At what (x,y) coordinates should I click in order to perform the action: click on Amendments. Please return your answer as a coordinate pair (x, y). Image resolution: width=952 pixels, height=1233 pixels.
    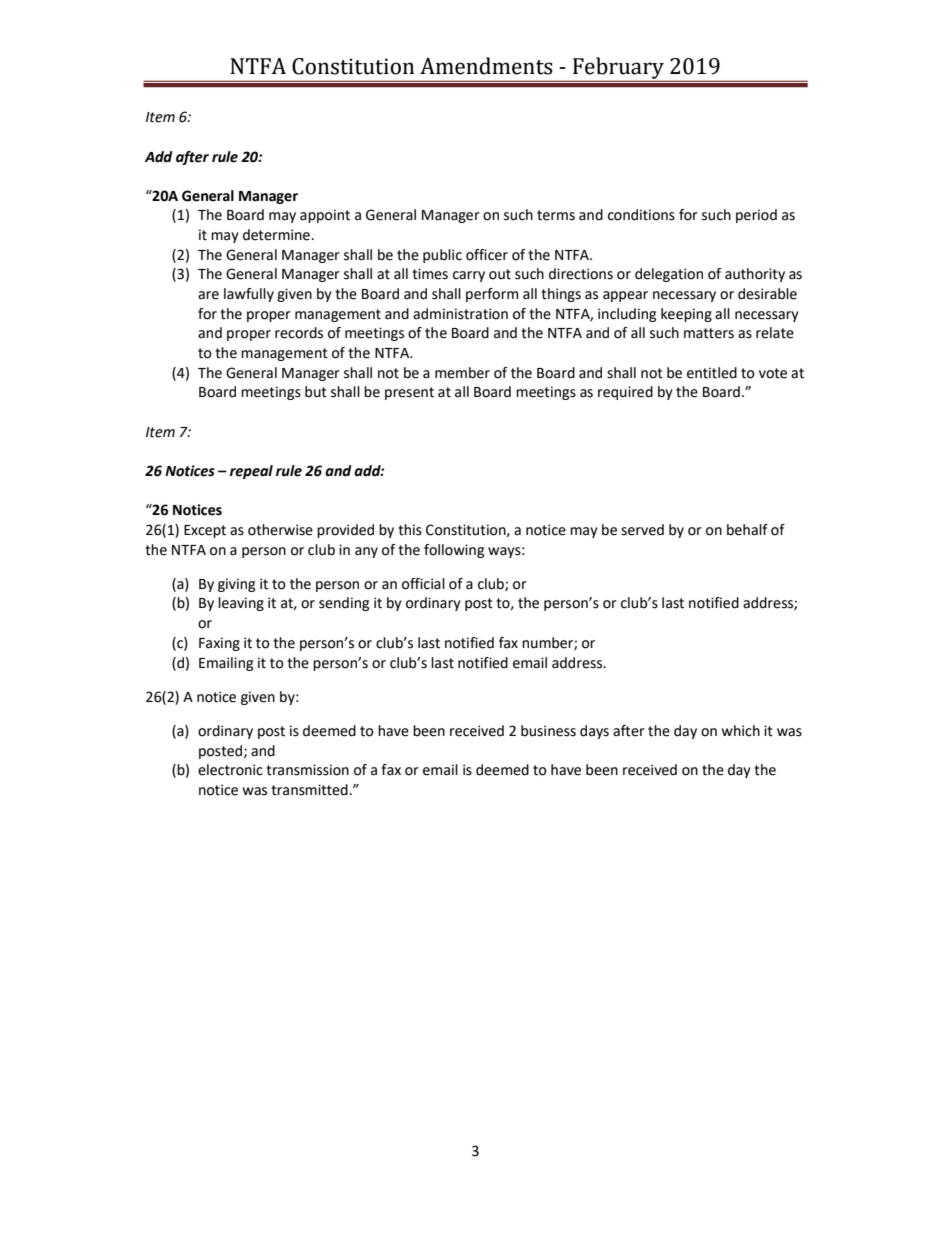
    Looking at the image, I should click on (486, 66).
